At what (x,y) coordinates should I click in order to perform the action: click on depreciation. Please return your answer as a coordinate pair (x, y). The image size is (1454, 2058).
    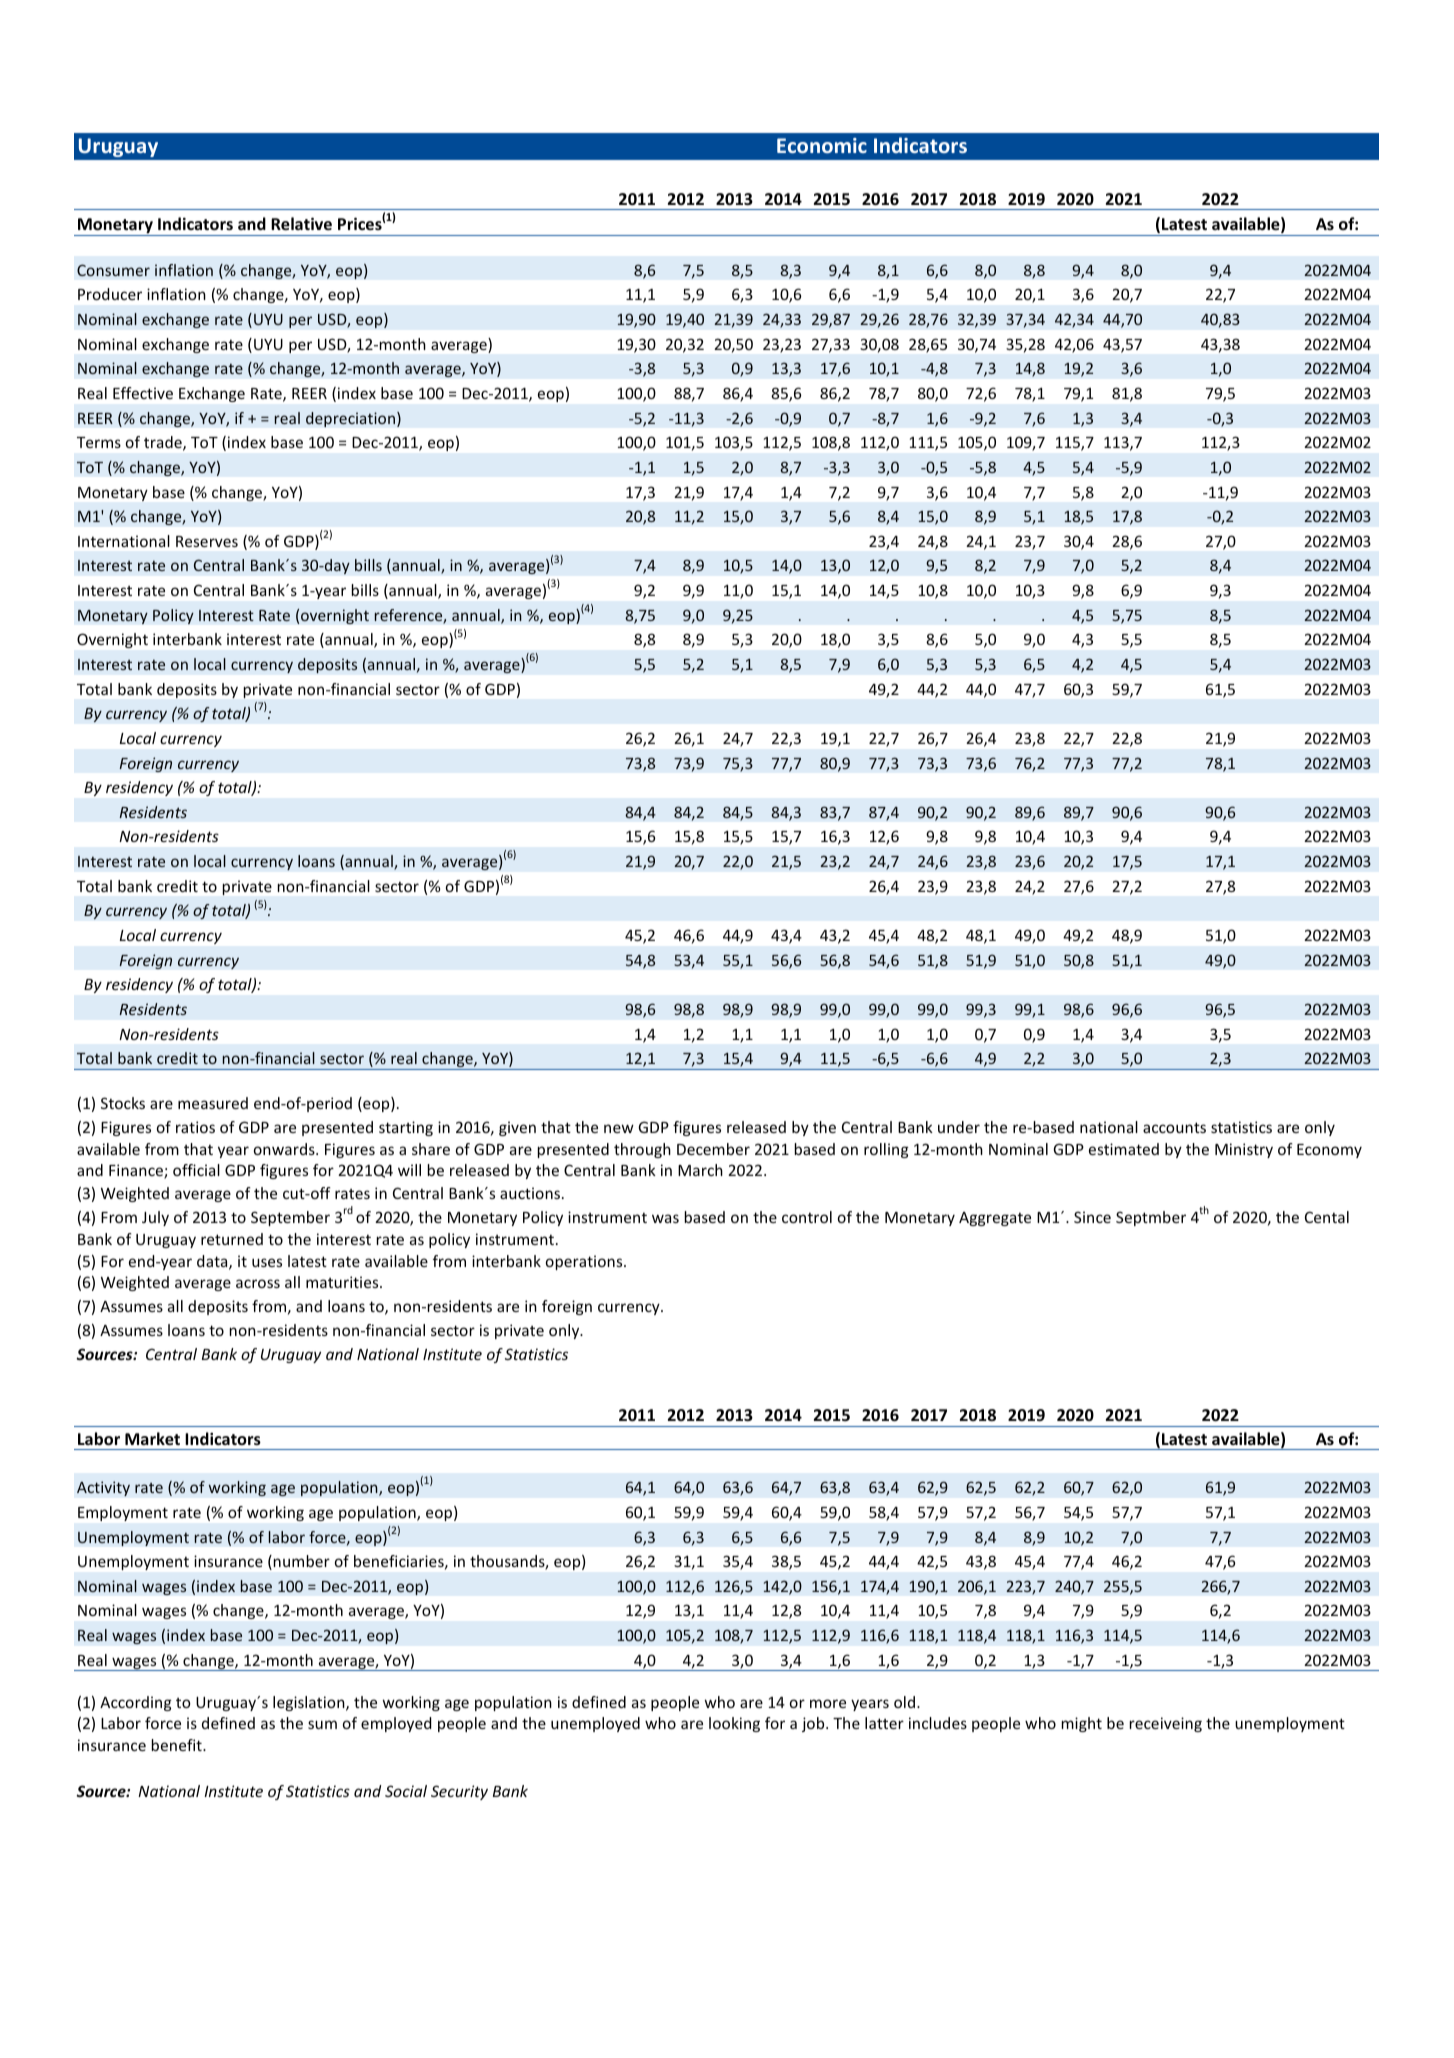
    Looking at the image, I should click on (352, 419).
